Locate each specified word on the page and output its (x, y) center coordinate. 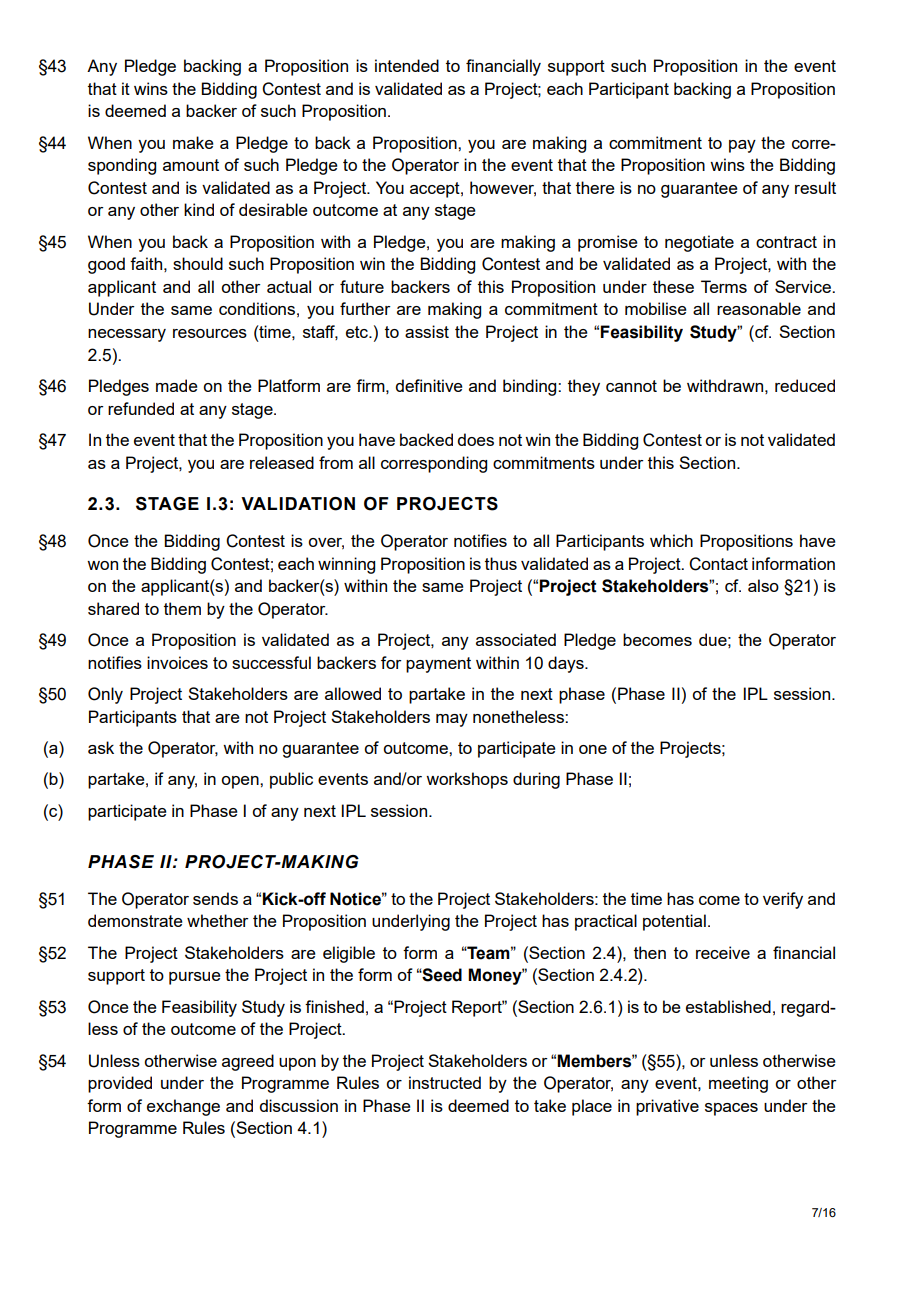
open (241, 782)
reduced (805, 385)
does (475, 439)
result (815, 187)
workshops (467, 780)
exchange (183, 1107)
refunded (141, 408)
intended (407, 65)
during (536, 780)
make (193, 142)
